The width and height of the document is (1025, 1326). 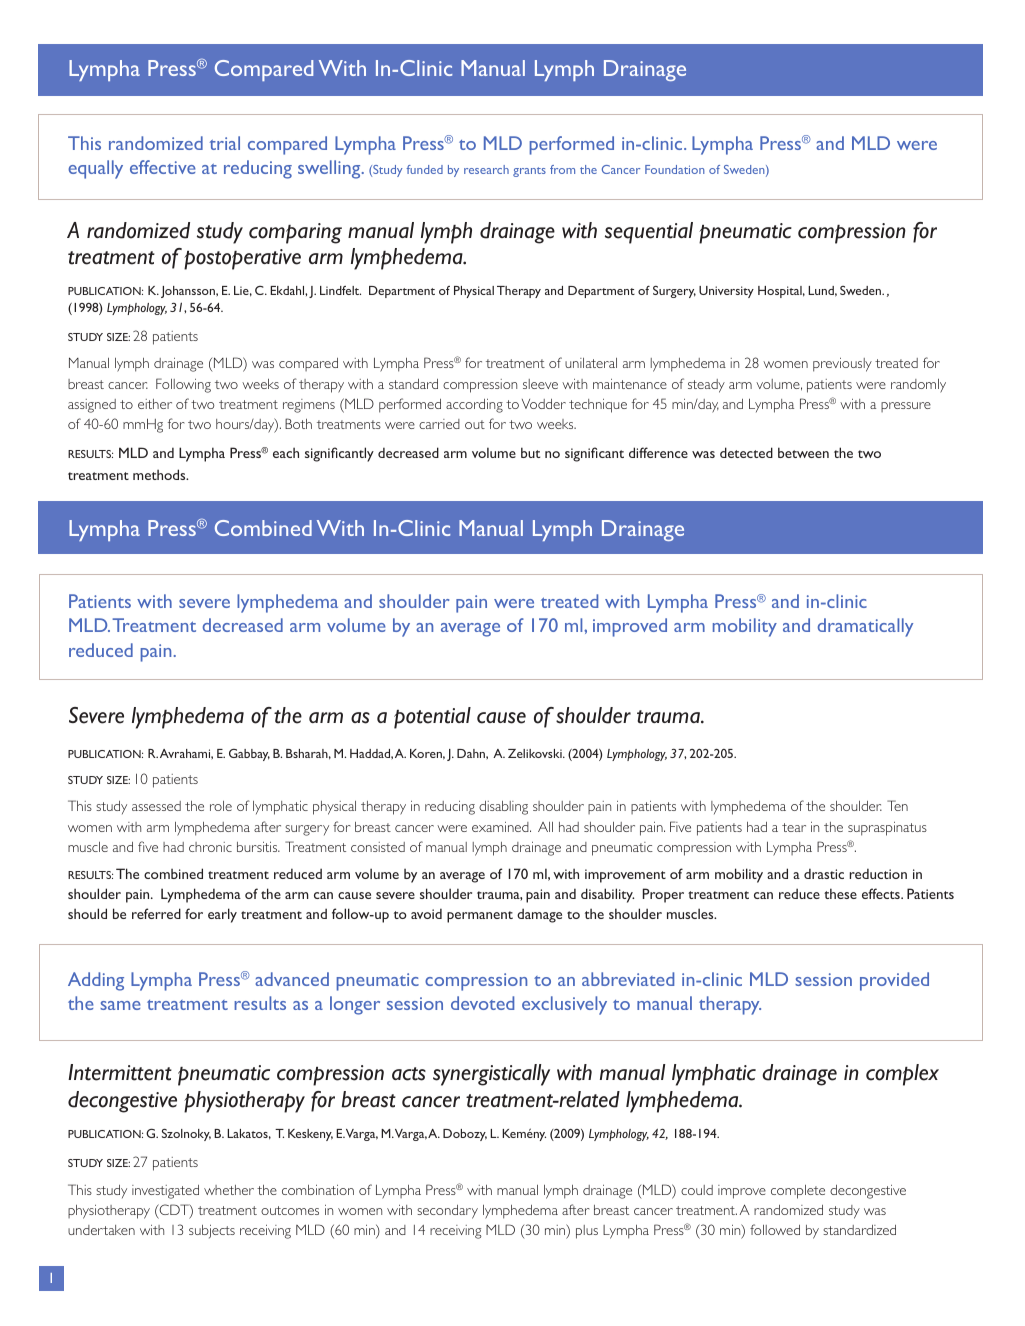 What do you see at coordinates (163, 167) in the document?
I see `effective` at bounding box center [163, 167].
